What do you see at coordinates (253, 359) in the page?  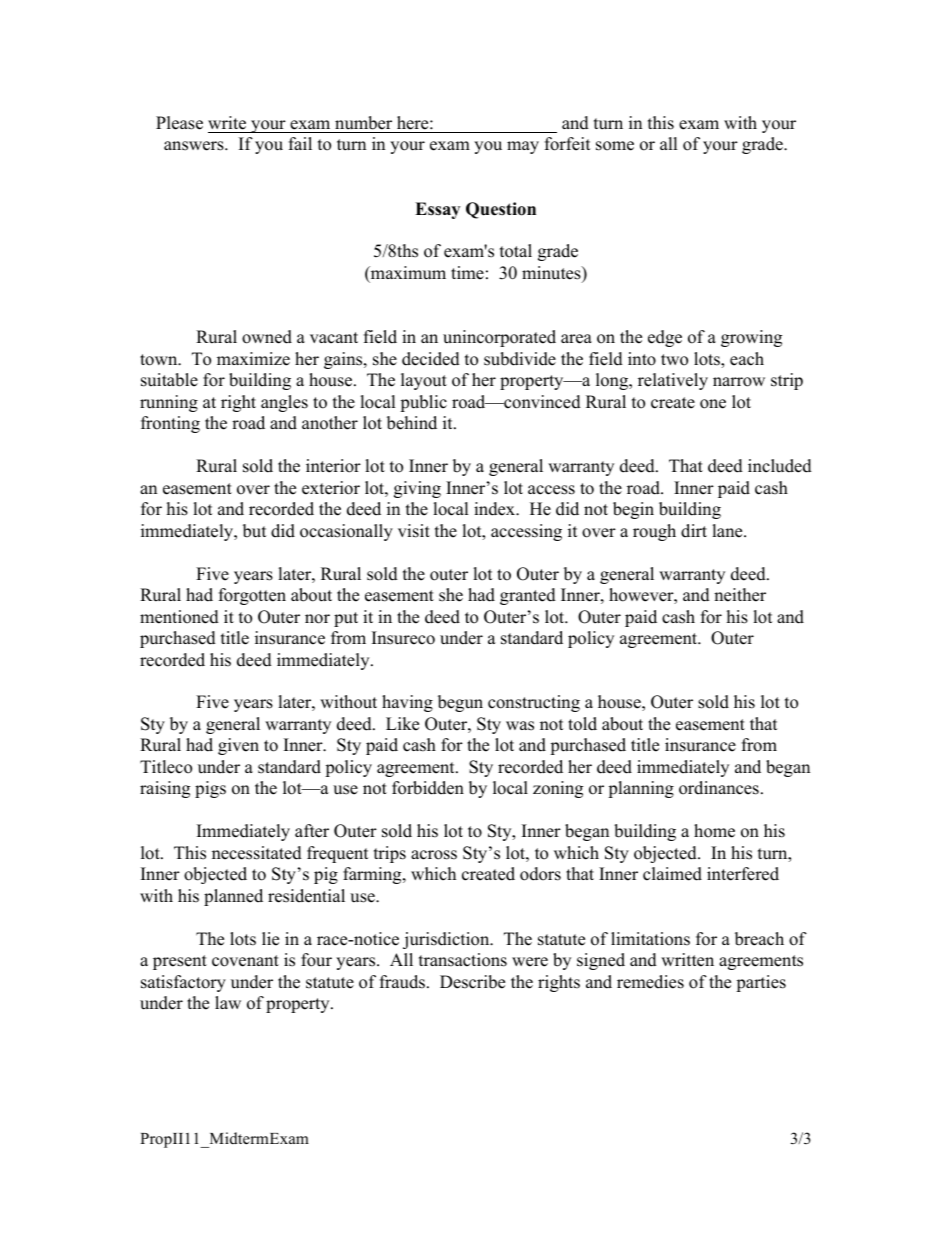 I see `maximize` at bounding box center [253, 359].
